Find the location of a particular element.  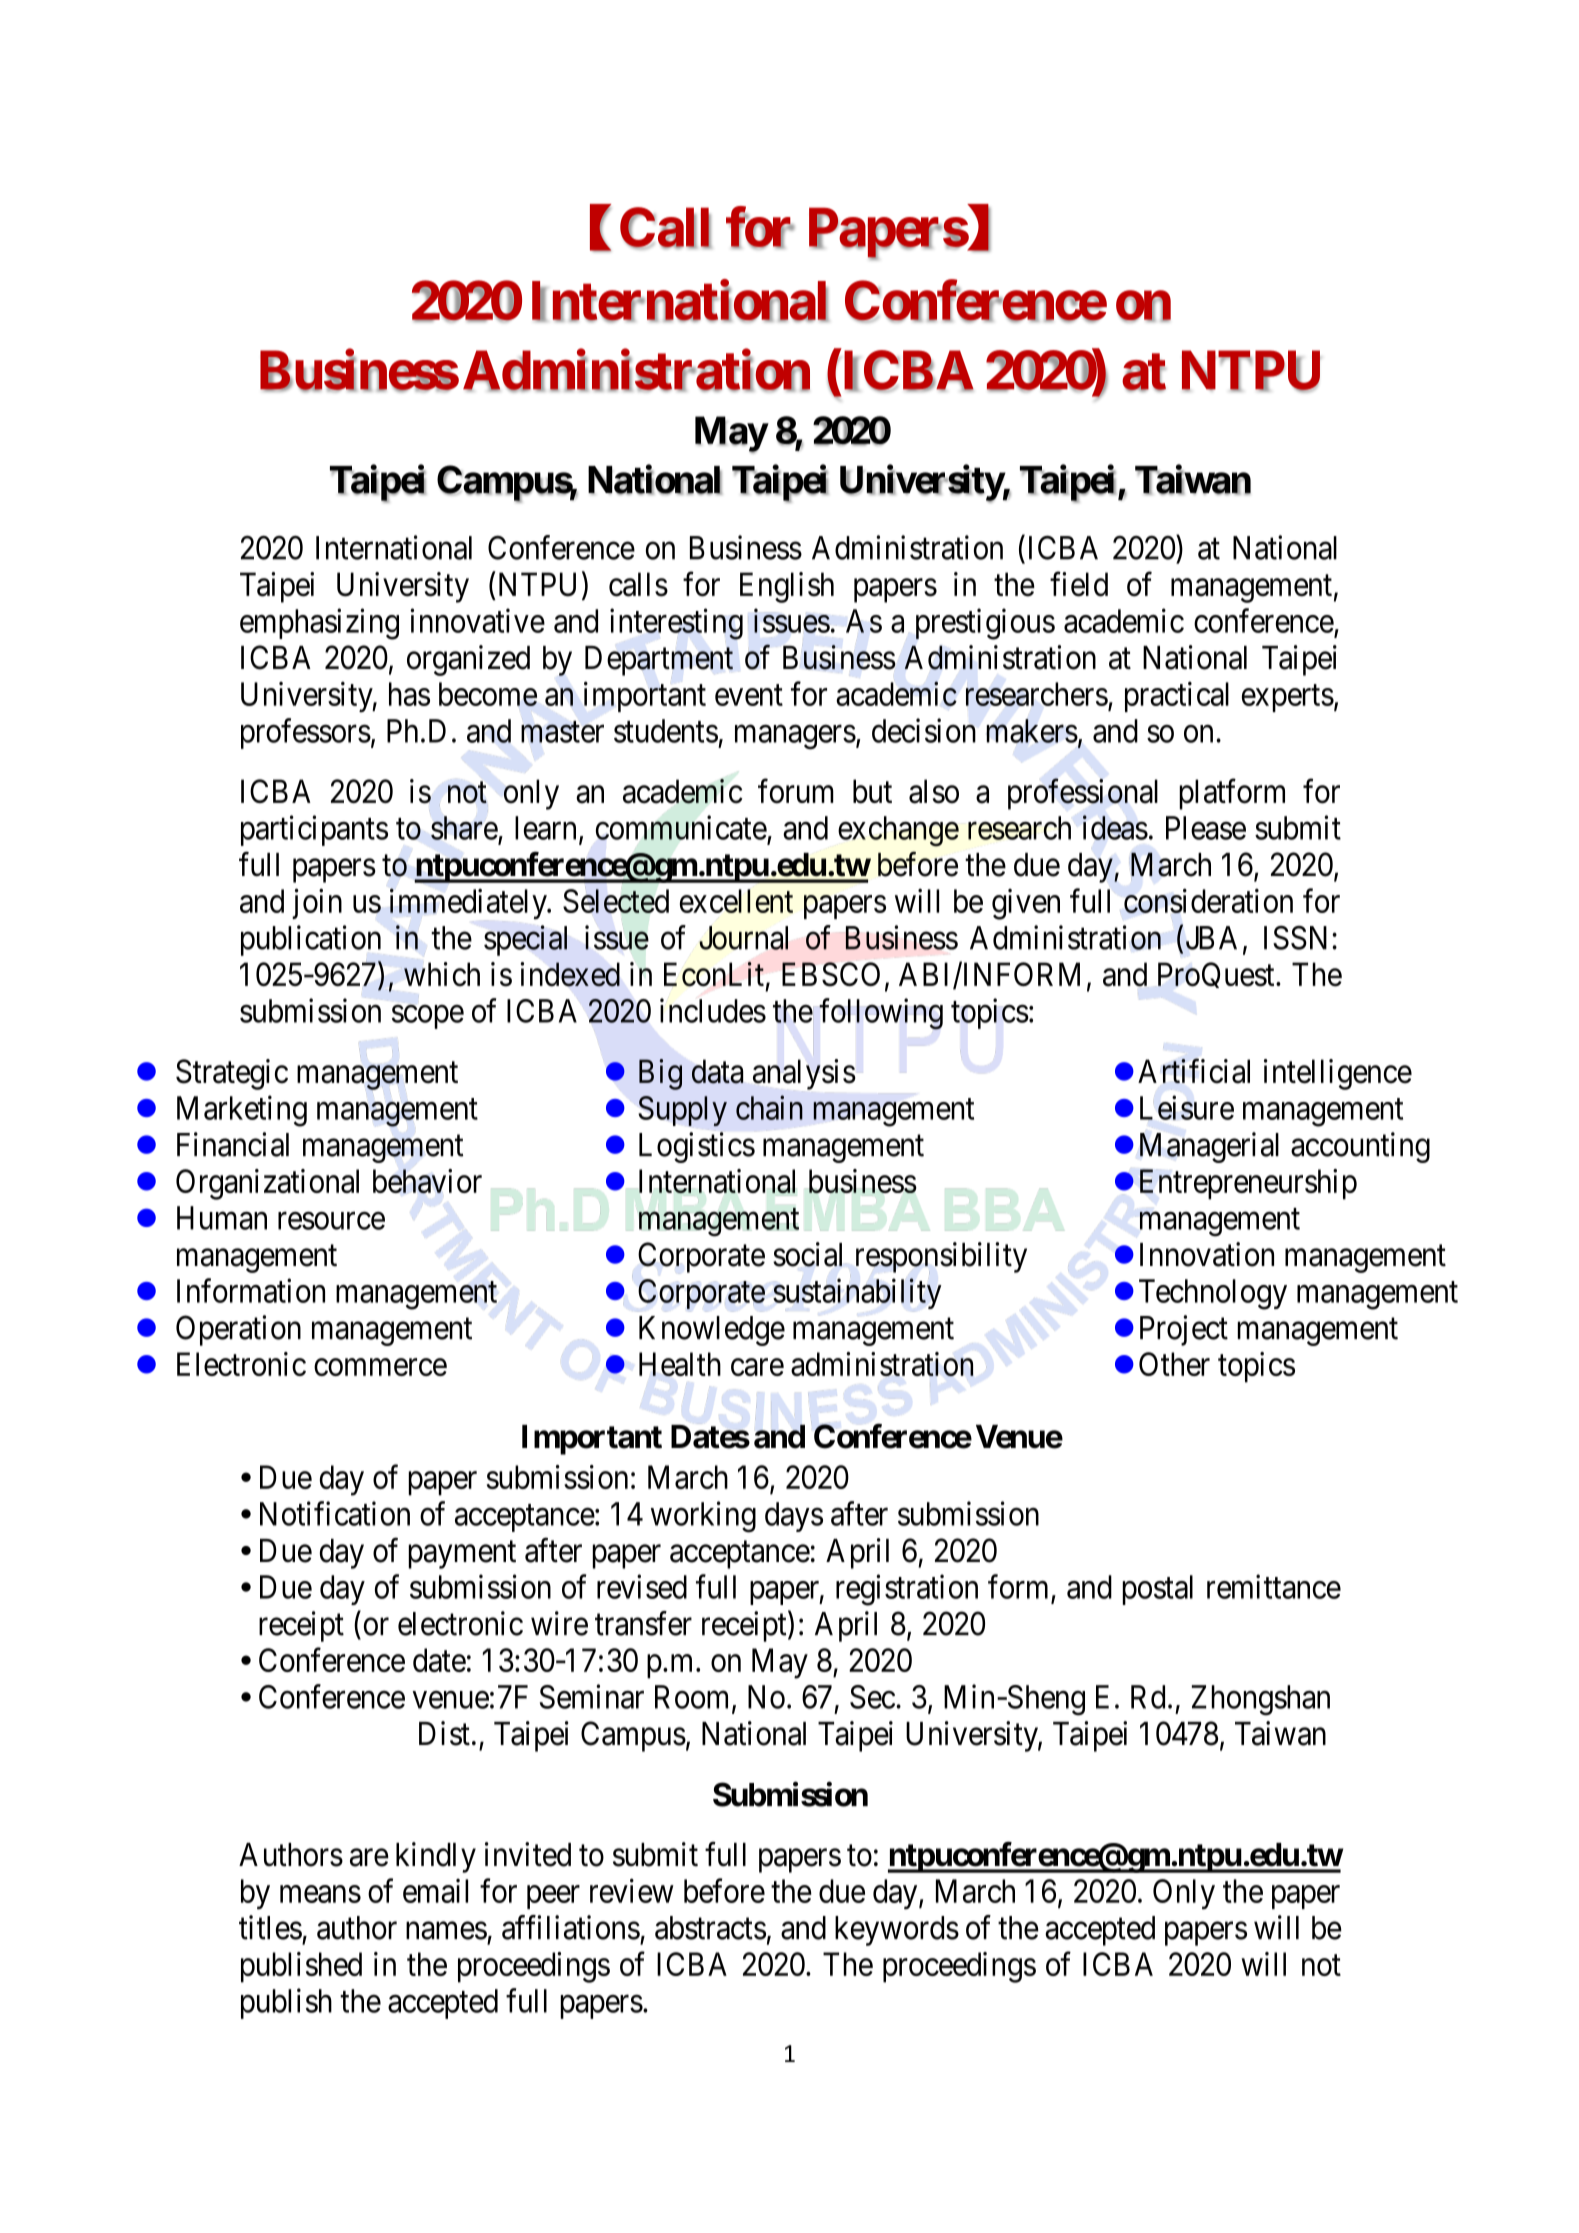

remittance is located at coordinates (1274, 1586).
